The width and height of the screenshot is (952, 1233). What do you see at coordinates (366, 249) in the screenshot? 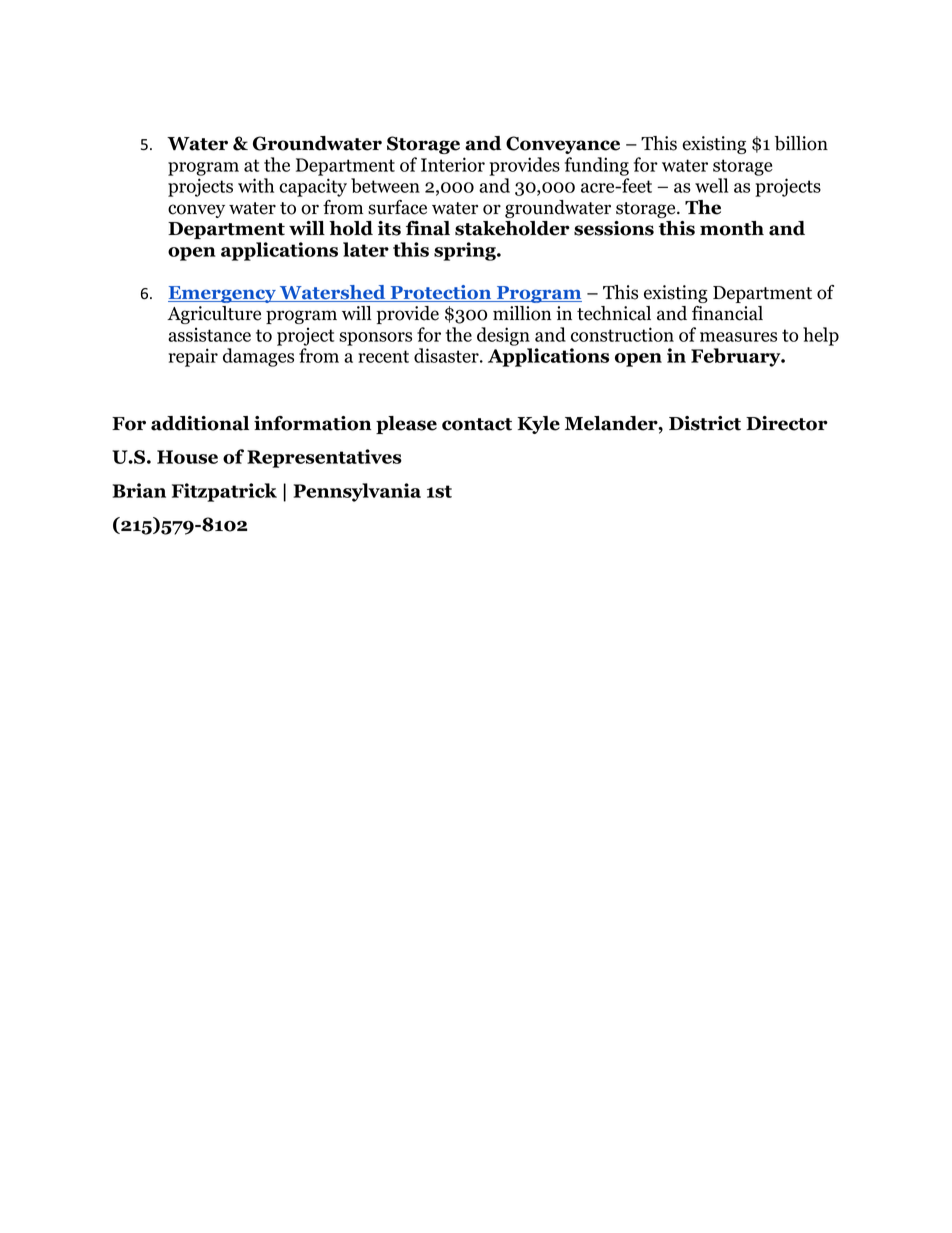
I see `later` at bounding box center [366, 249].
